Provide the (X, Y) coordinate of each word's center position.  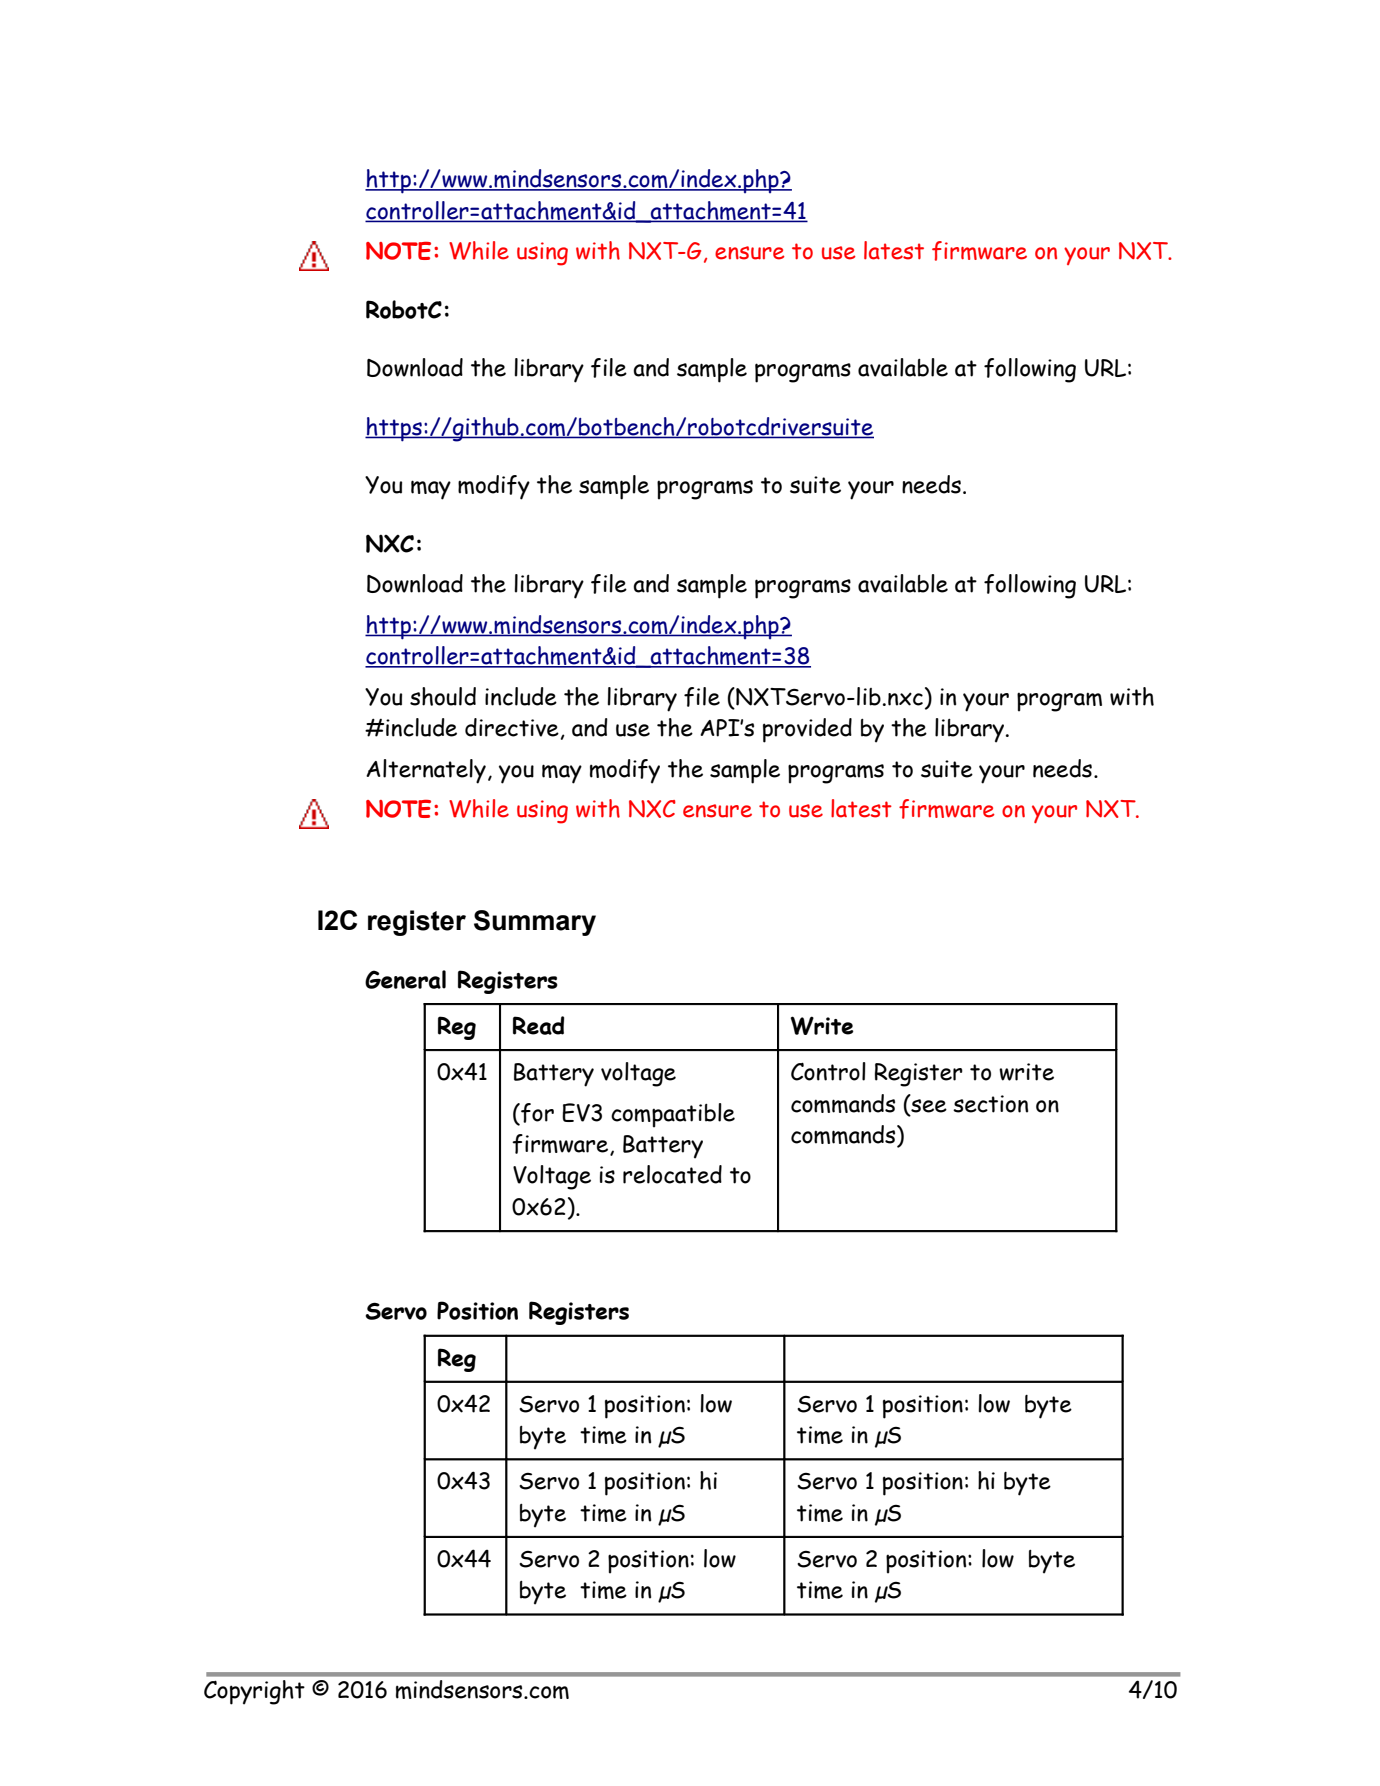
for (536, 1114)
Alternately (426, 771)
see (928, 1105)
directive (512, 727)
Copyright (254, 1692)
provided (807, 730)
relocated (672, 1174)
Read (538, 1025)
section (990, 1104)
